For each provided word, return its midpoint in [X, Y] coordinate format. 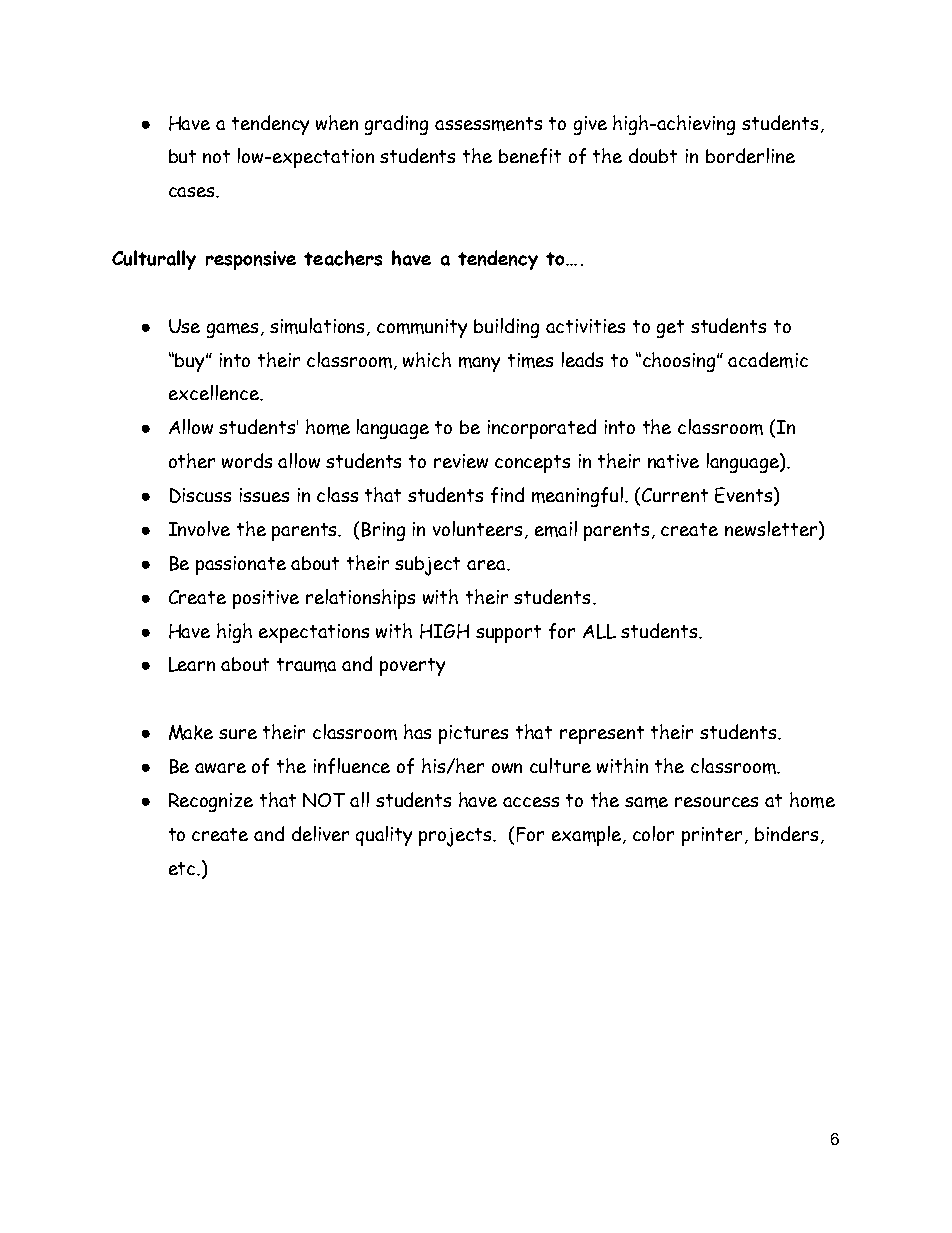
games [232, 330]
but [182, 156]
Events [745, 496]
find [507, 495]
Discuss [200, 495]
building [506, 328]
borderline [750, 155]
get [670, 329]
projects [457, 837]
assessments [488, 124]
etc [183, 868]
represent [602, 735]
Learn [192, 664]
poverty [412, 667]
